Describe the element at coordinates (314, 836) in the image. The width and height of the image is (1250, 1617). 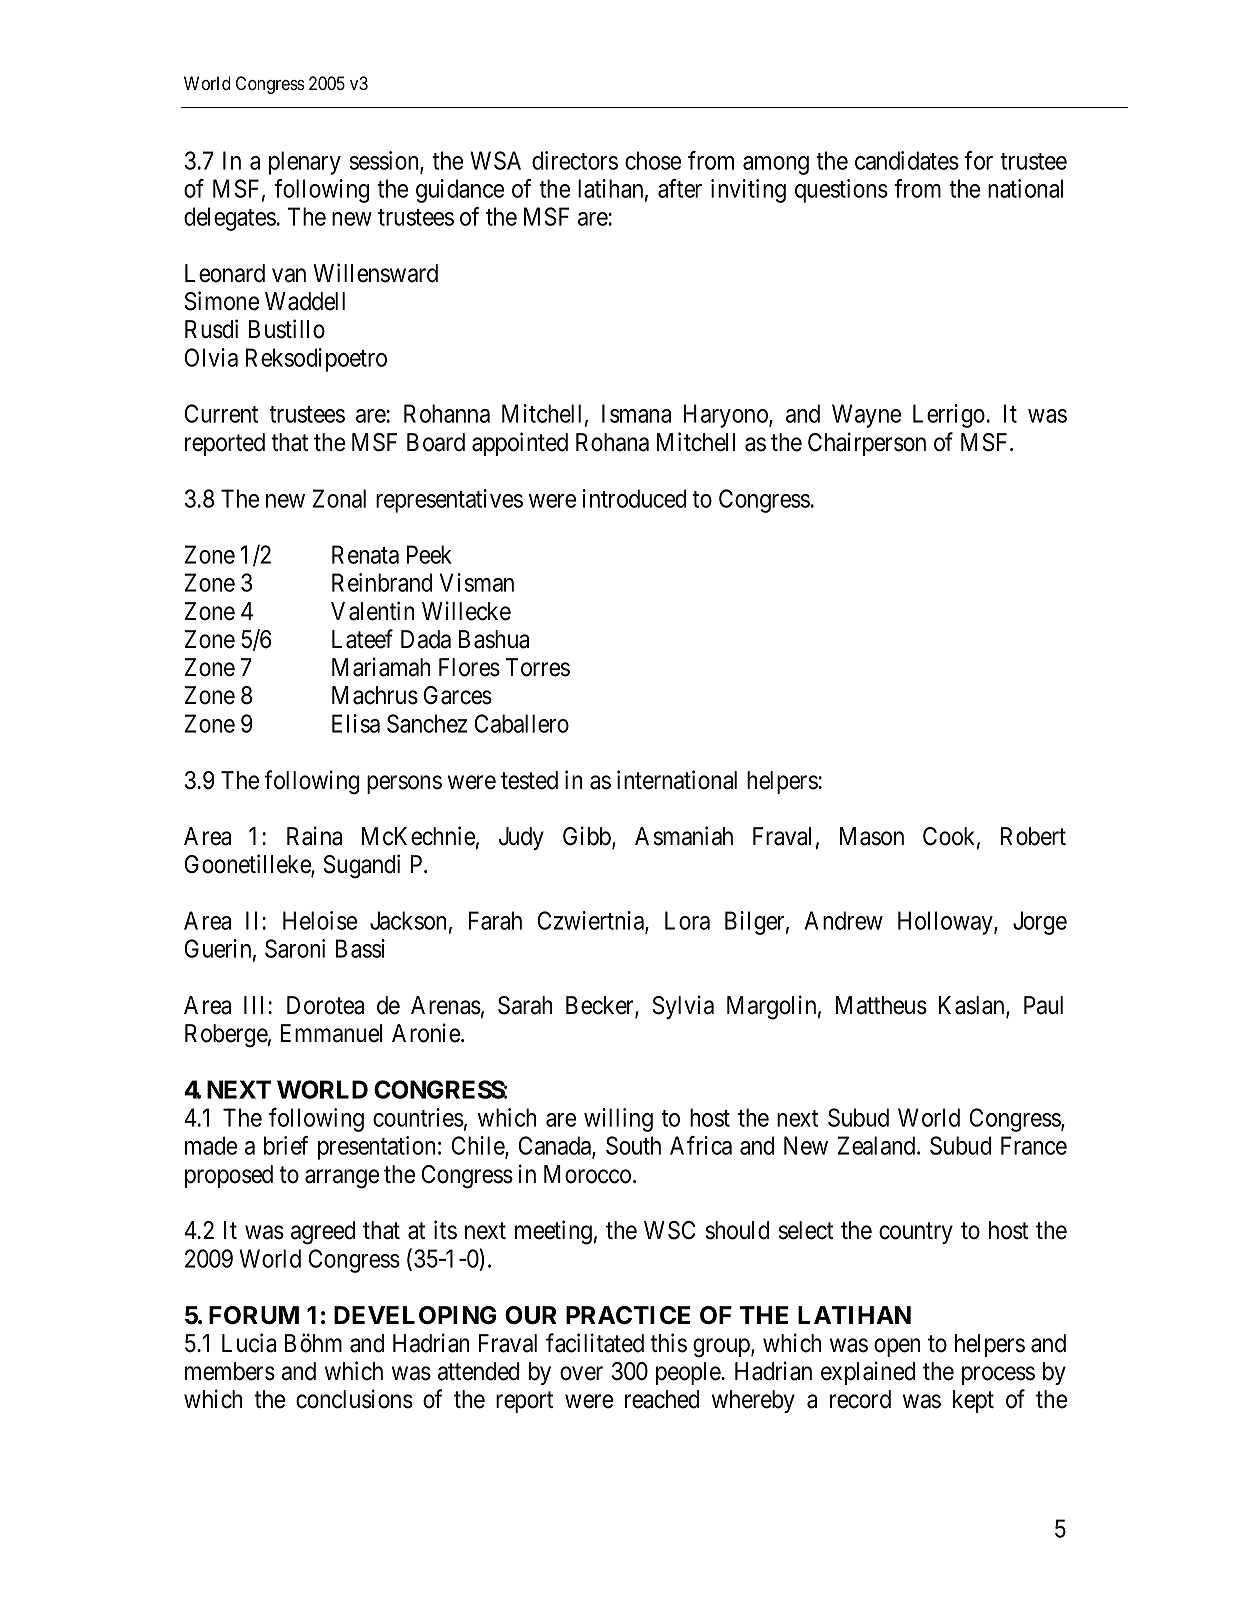
I see `Raina` at that location.
